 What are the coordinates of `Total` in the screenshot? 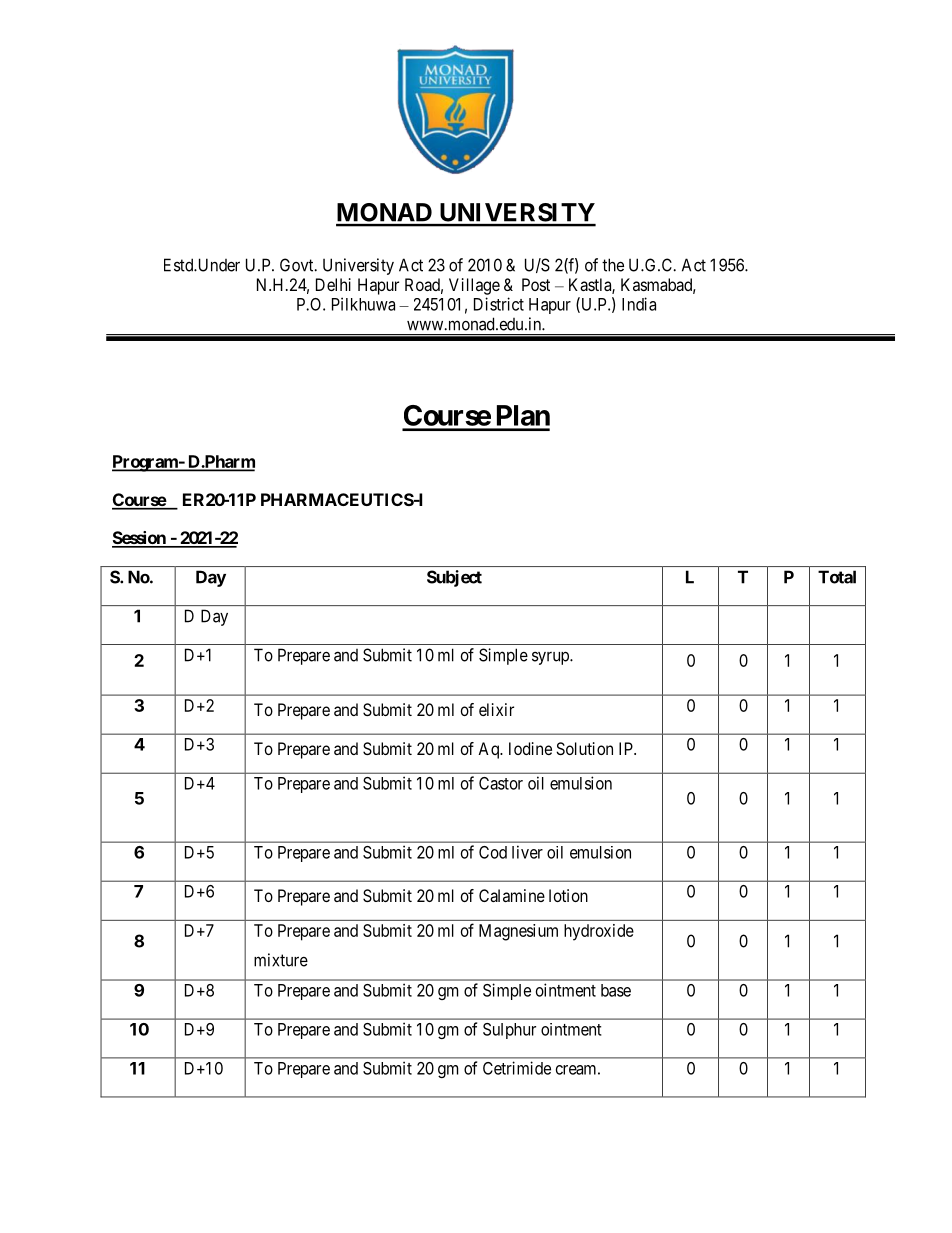 It's located at (837, 577).
